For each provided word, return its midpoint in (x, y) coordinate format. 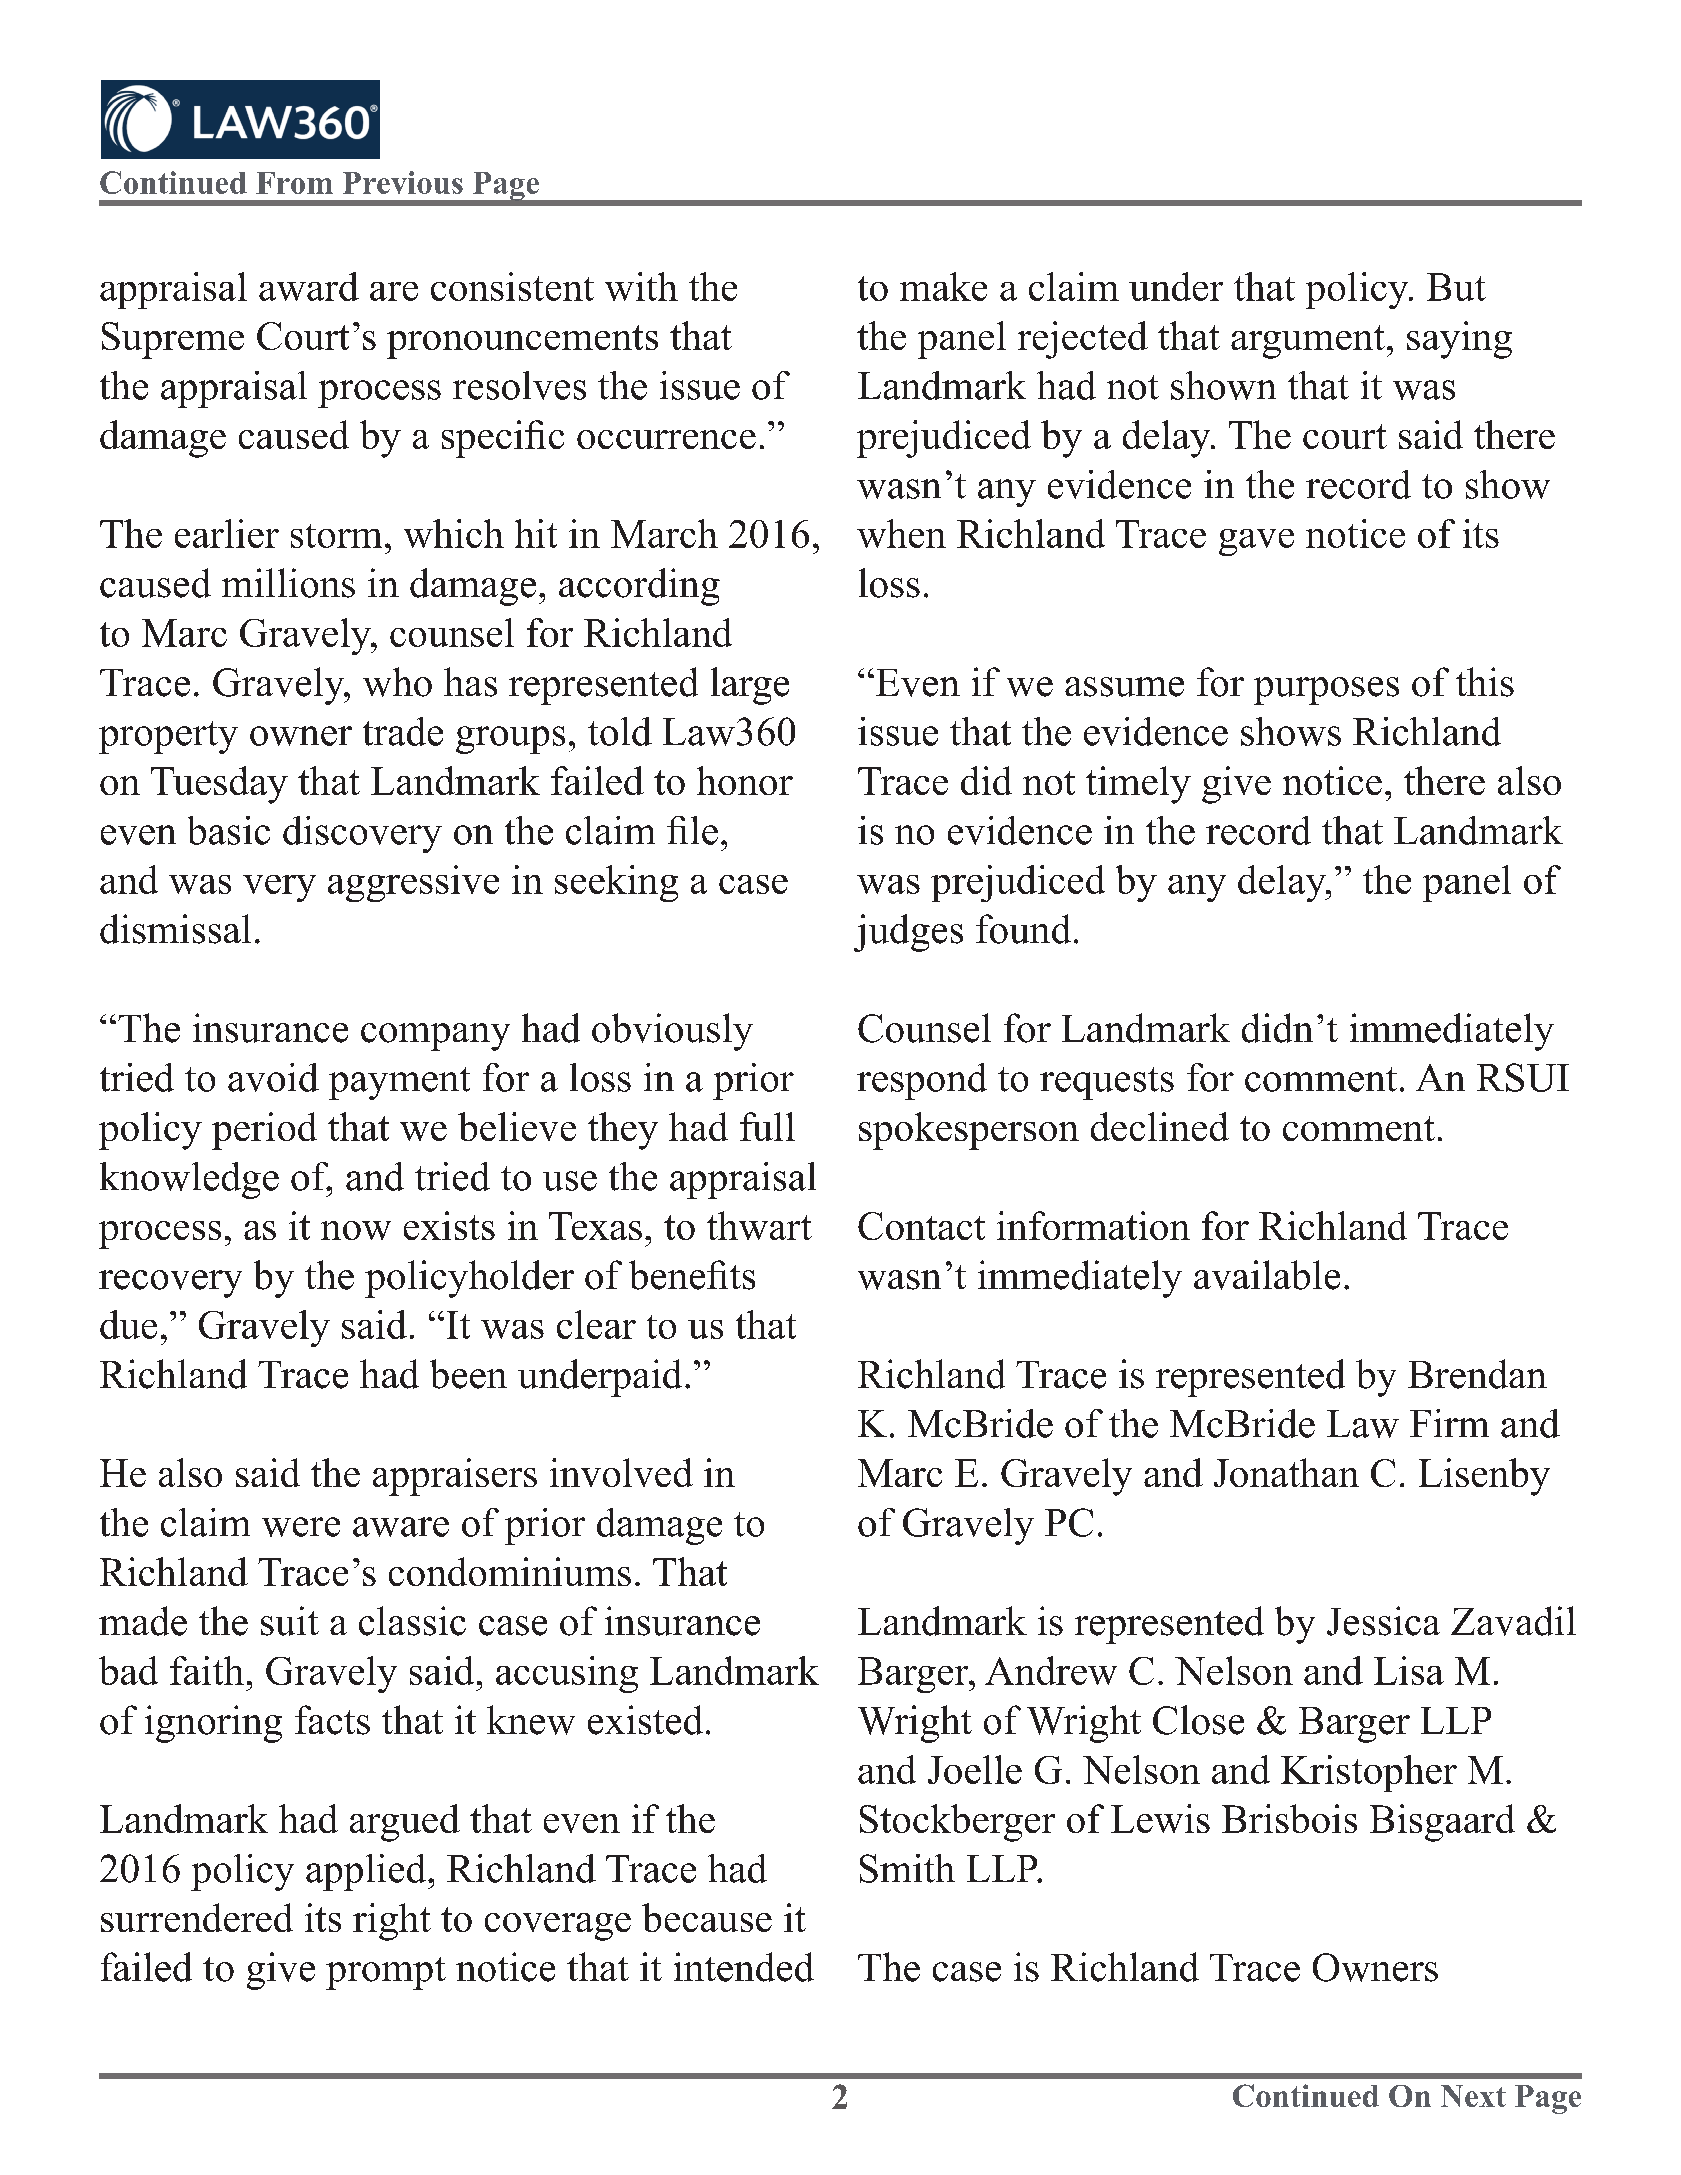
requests (1107, 1083)
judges (908, 933)
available (1267, 1275)
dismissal (175, 929)
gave (1256, 542)
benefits (692, 1275)
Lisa (1409, 1670)
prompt (386, 1973)
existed (645, 1720)
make (943, 286)
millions (288, 583)
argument (1308, 342)
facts (332, 1720)
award (309, 286)
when (901, 533)
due (128, 1324)
